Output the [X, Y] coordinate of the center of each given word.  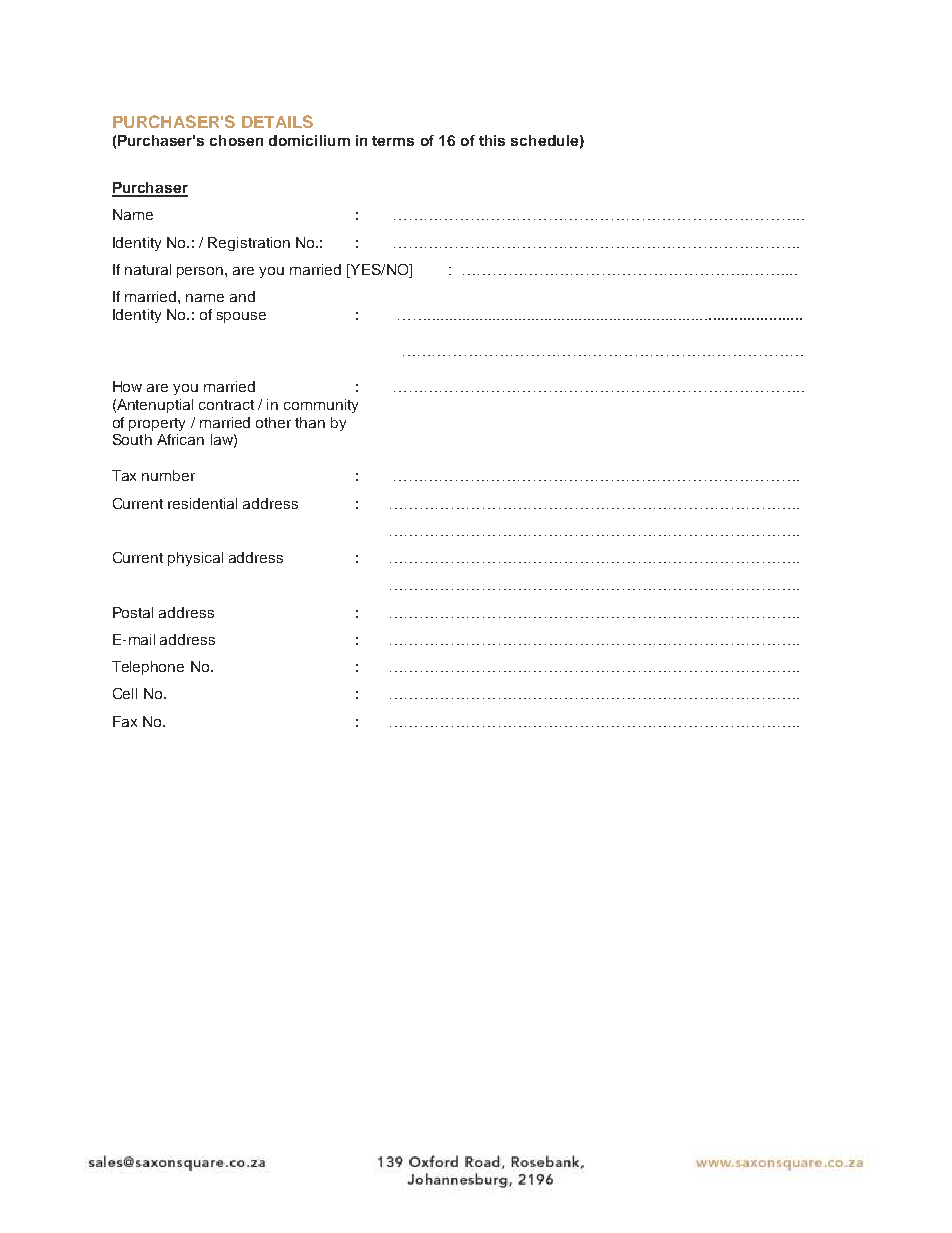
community [321, 406]
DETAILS [277, 121]
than [310, 422]
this [492, 140]
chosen [236, 140]
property [157, 424]
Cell [125, 693]
